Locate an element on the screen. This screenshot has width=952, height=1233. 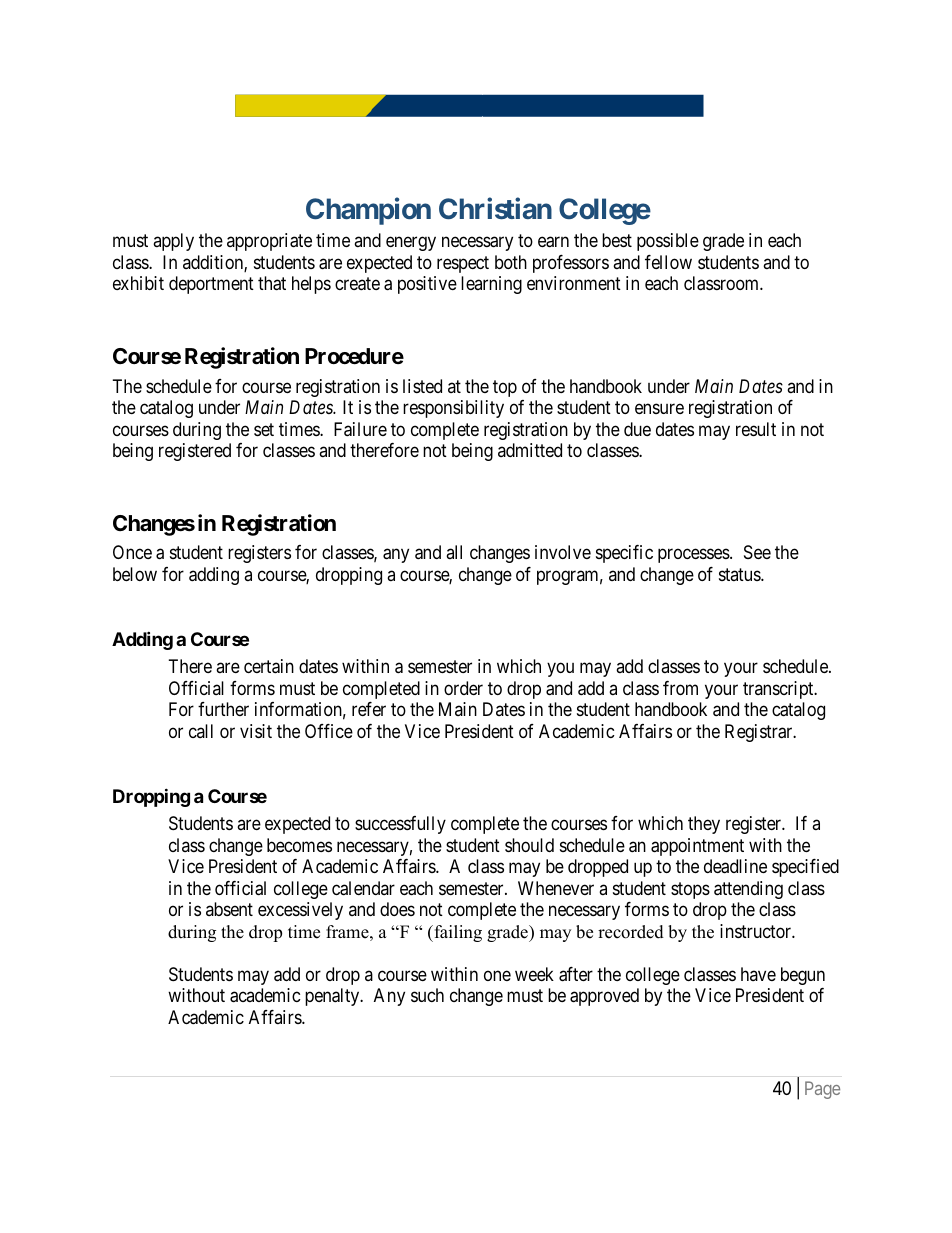
apply is located at coordinates (173, 242).
